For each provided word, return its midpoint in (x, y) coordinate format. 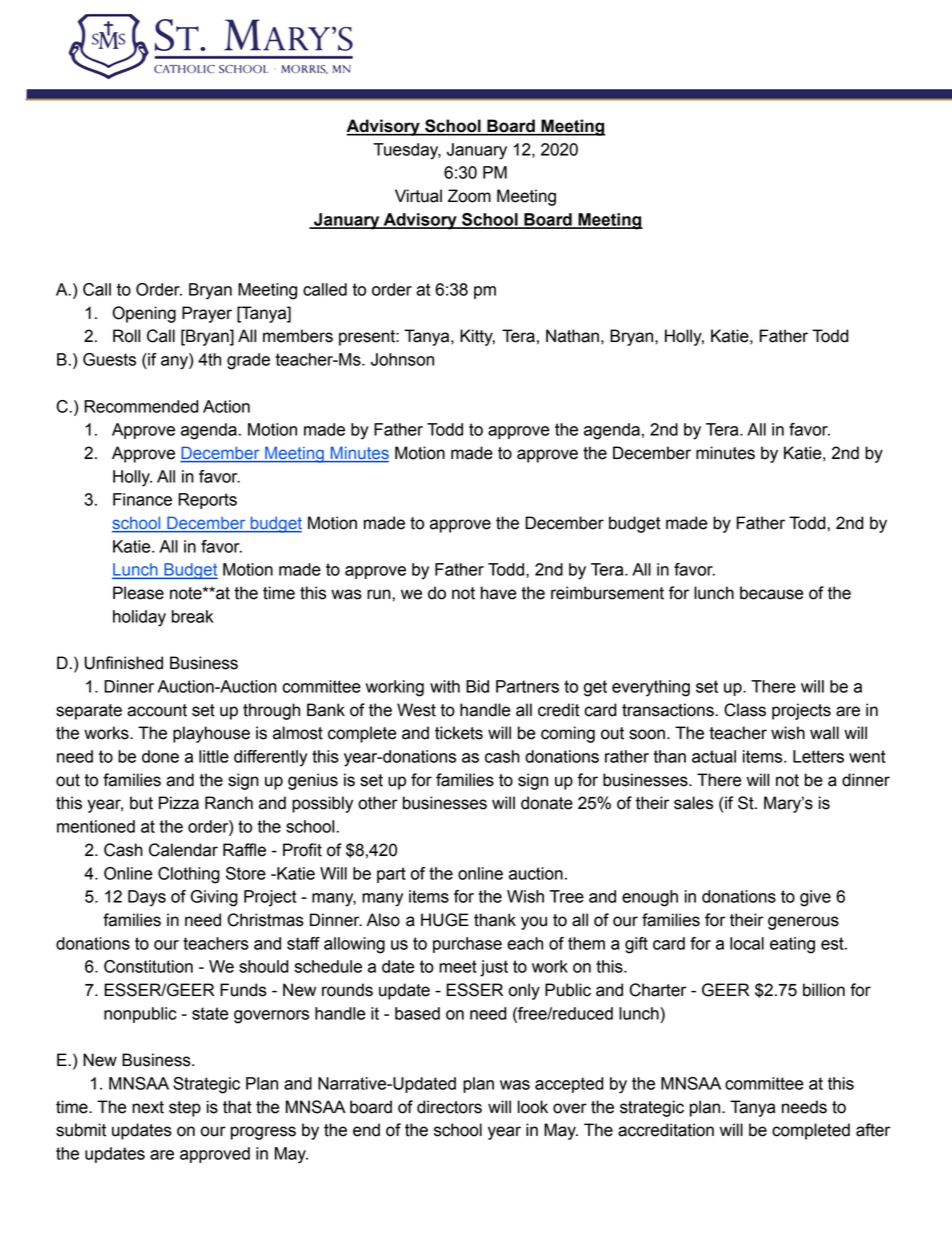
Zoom (469, 196)
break (192, 616)
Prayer (207, 314)
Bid (477, 686)
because (771, 593)
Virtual (418, 196)
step (185, 1109)
